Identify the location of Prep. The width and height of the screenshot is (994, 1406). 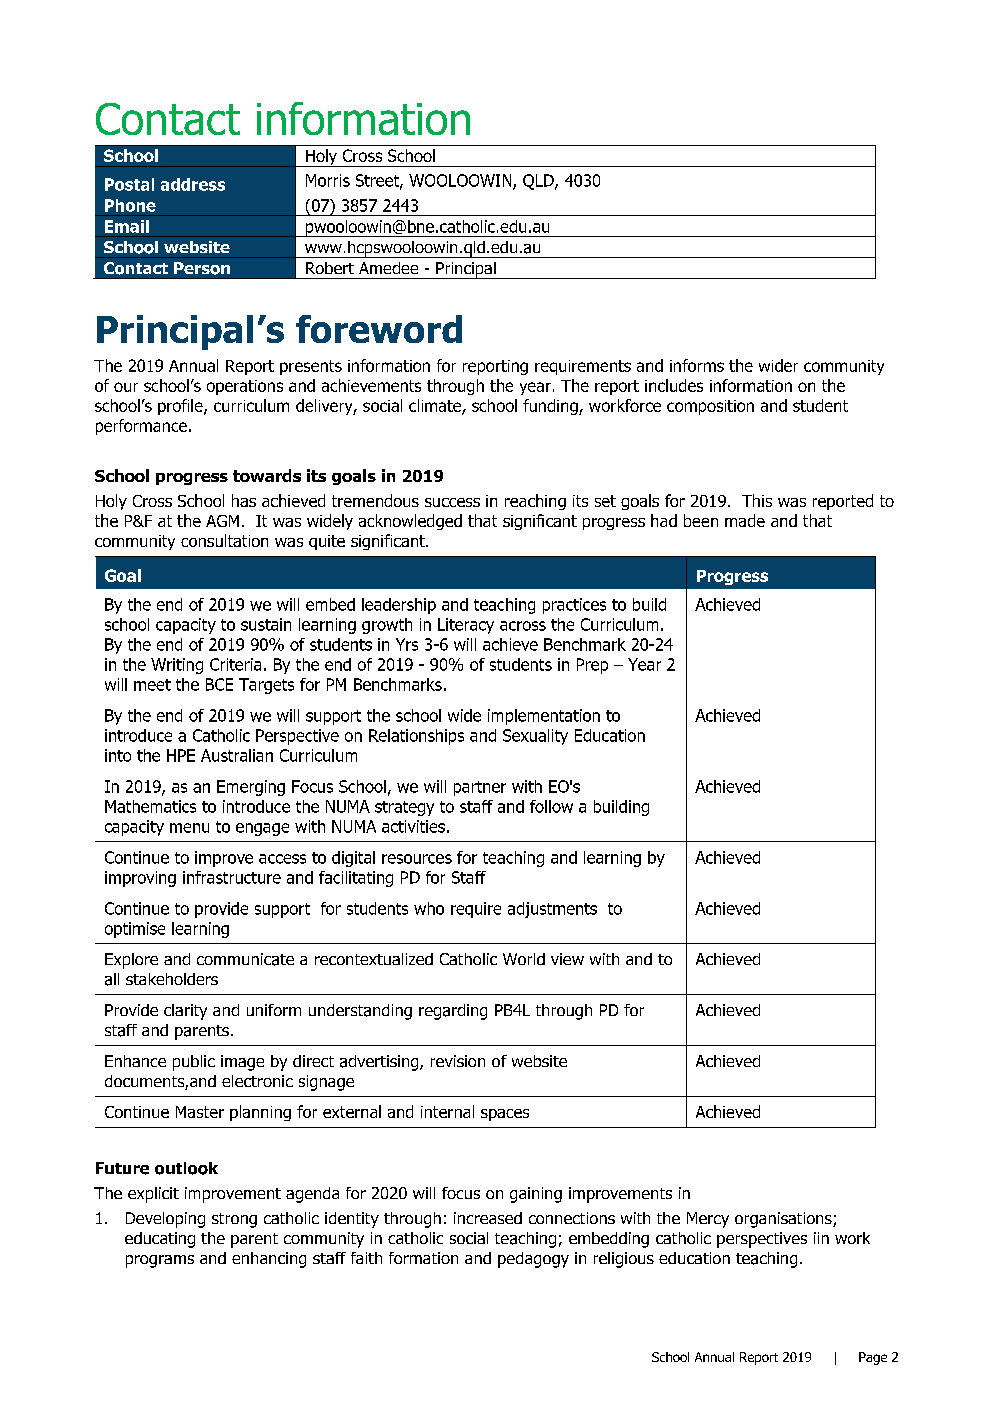
(592, 666).
